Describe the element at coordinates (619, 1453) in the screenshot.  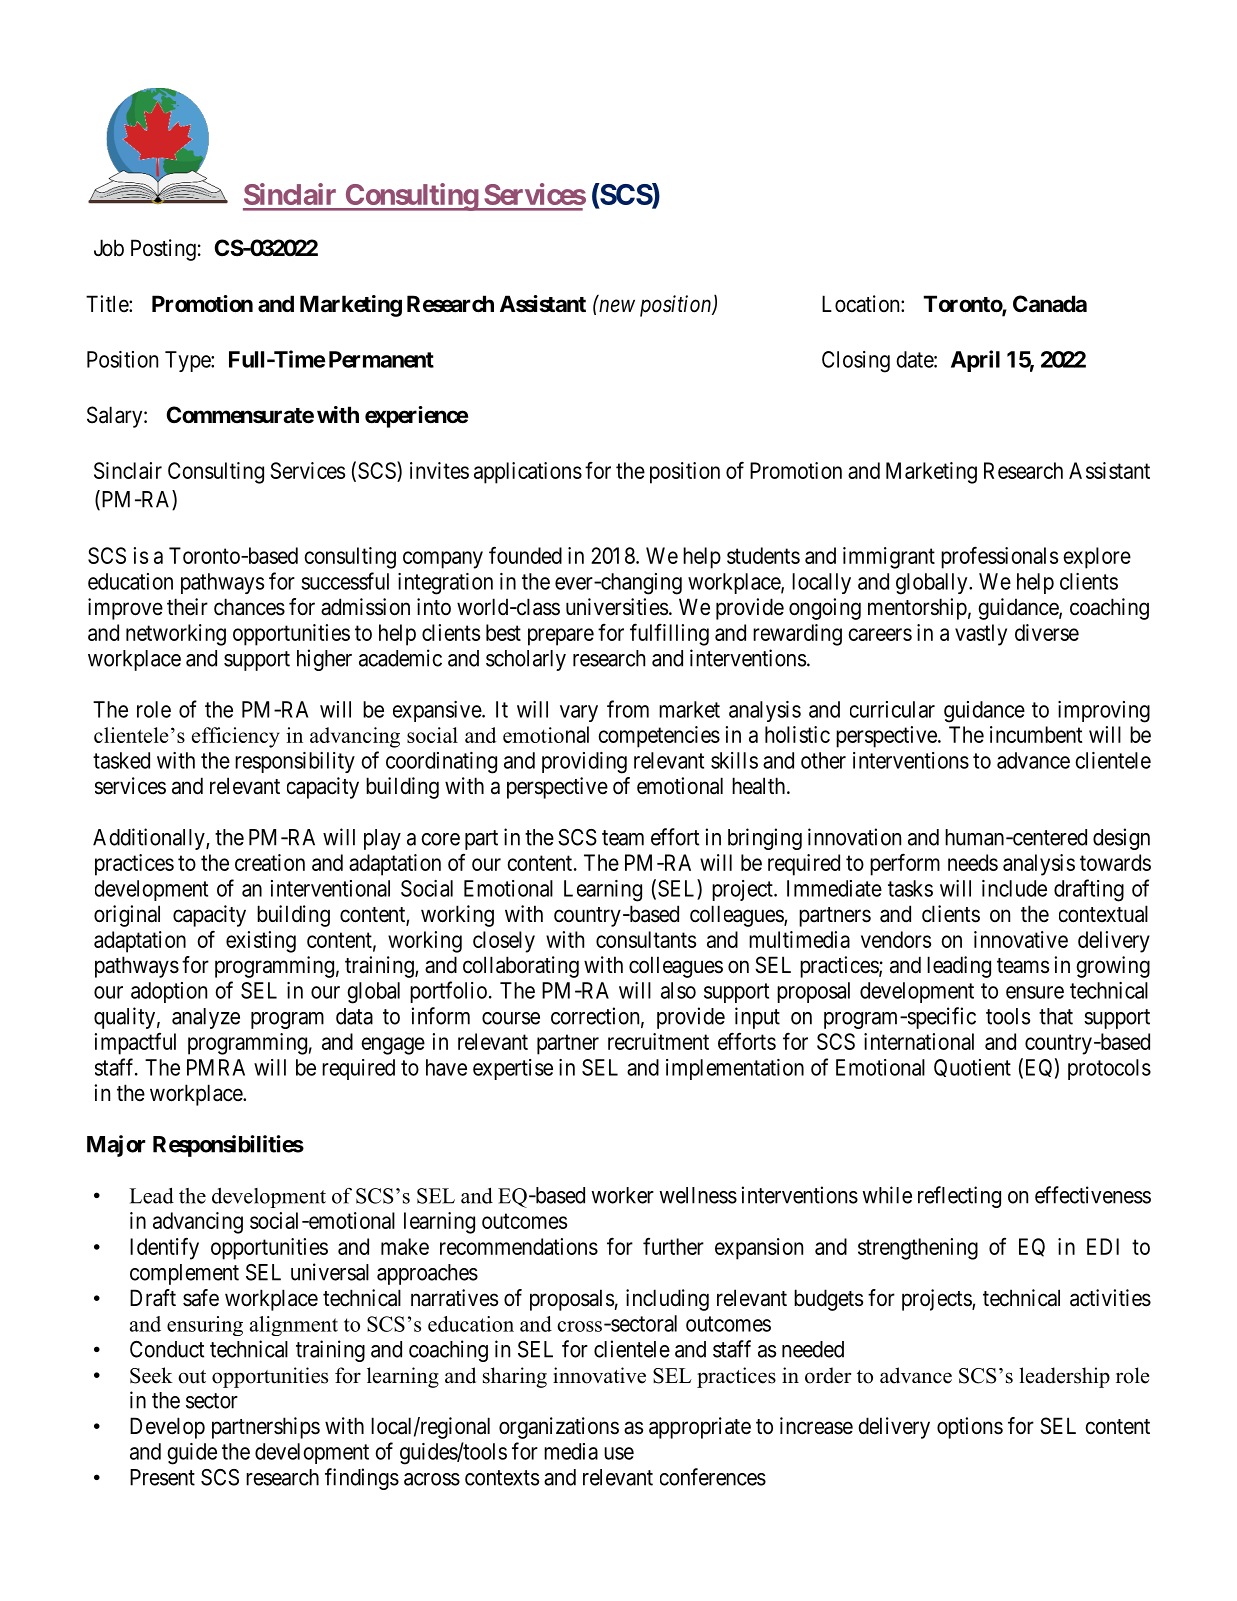
I see `use` at that location.
